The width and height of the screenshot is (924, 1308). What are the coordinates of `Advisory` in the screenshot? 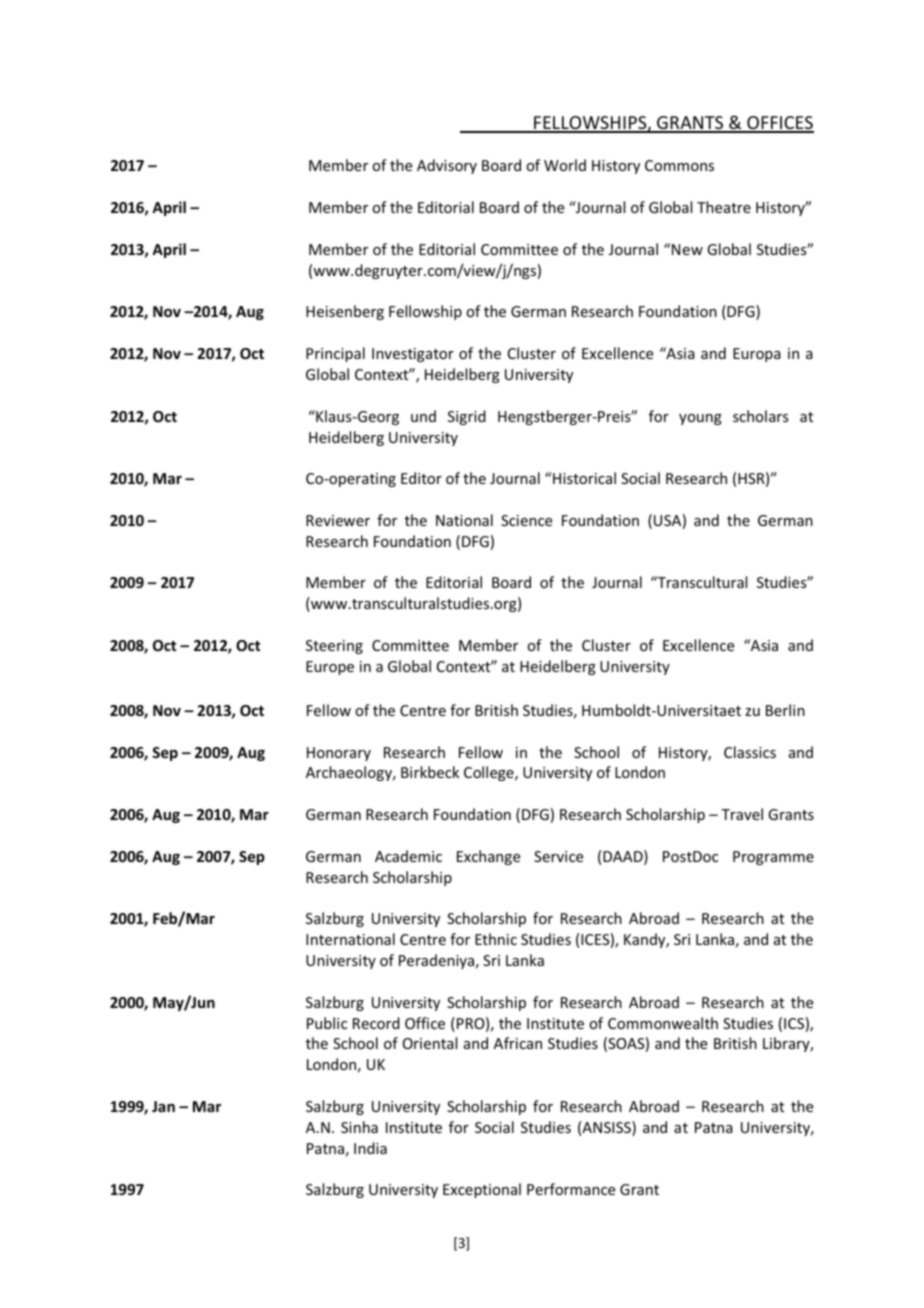 It's located at (447, 166).
